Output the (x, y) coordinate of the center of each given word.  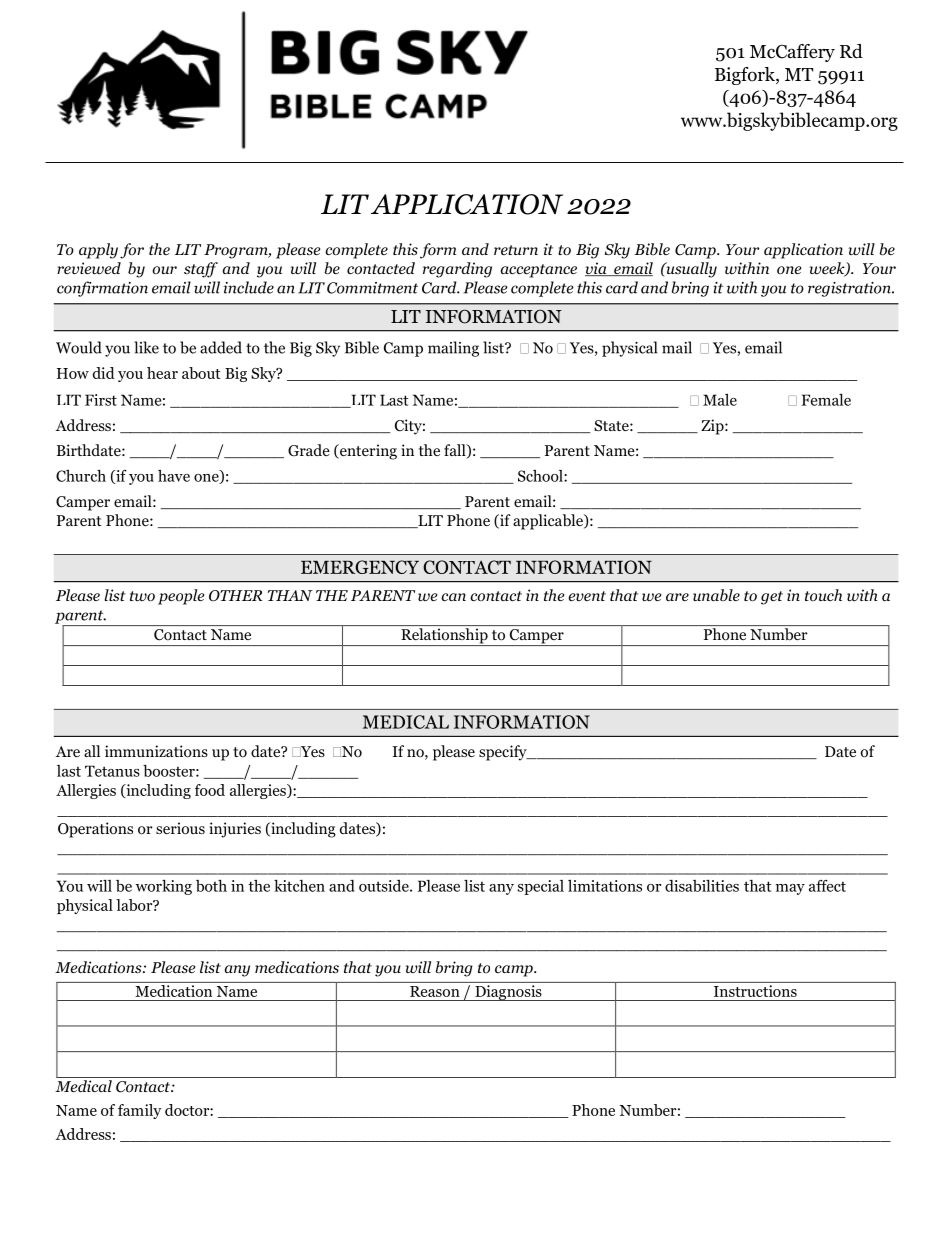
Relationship (444, 637)
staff (201, 270)
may (790, 889)
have (174, 476)
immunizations (156, 751)
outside (385, 886)
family (140, 1111)
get (772, 598)
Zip (713, 427)
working (164, 887)
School (541, 476)
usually (690, 270)
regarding (457, 270)
